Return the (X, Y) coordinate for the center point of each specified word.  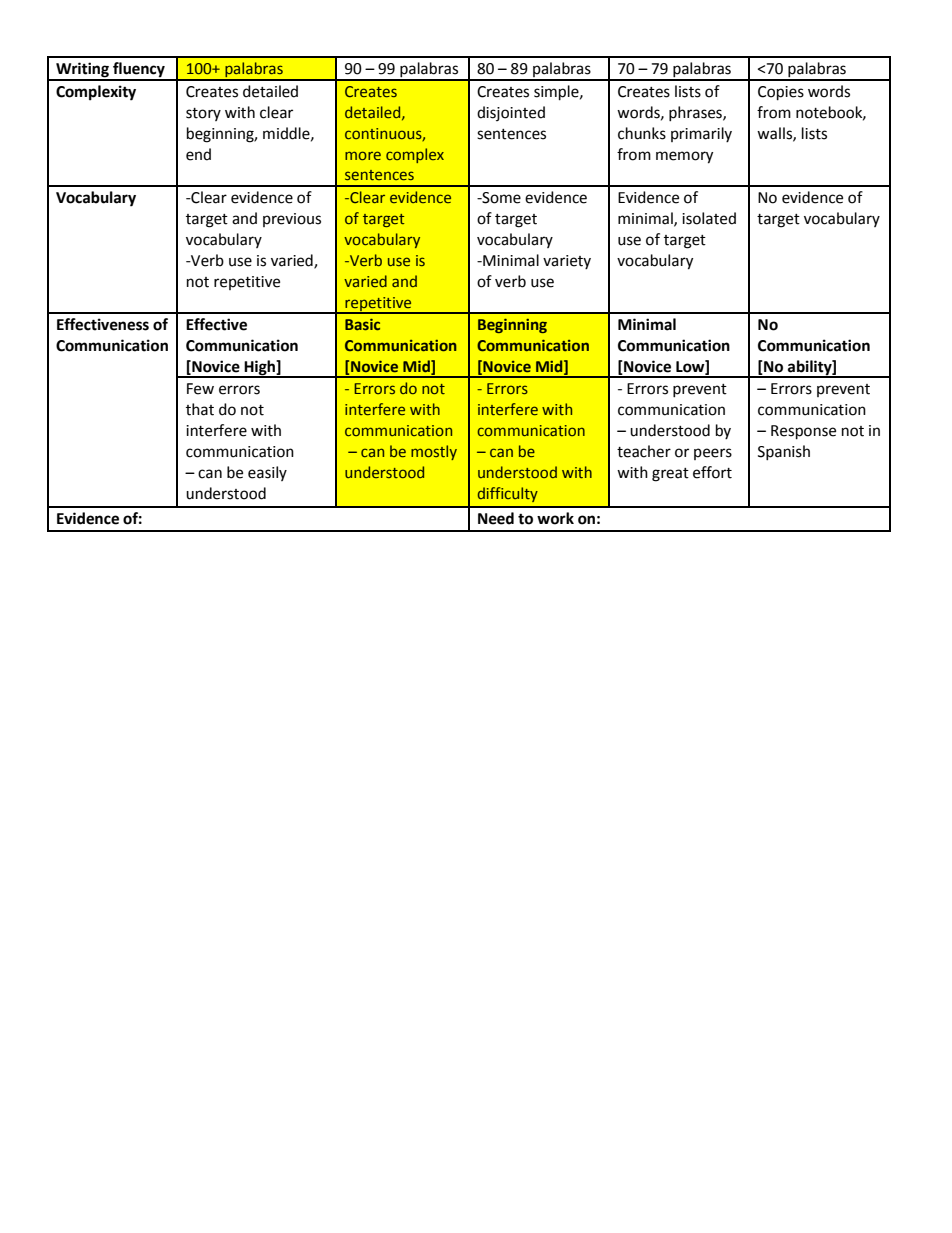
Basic (362, 324)
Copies (781, 93)
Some (500, 198)
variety (567, 262)
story (203, 114)
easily (267, 473)
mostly (434, 452)
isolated (709, 218)
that (200, 409)
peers (713, 454)
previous (292, 220)
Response (803, 432)
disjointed (511, 113)
